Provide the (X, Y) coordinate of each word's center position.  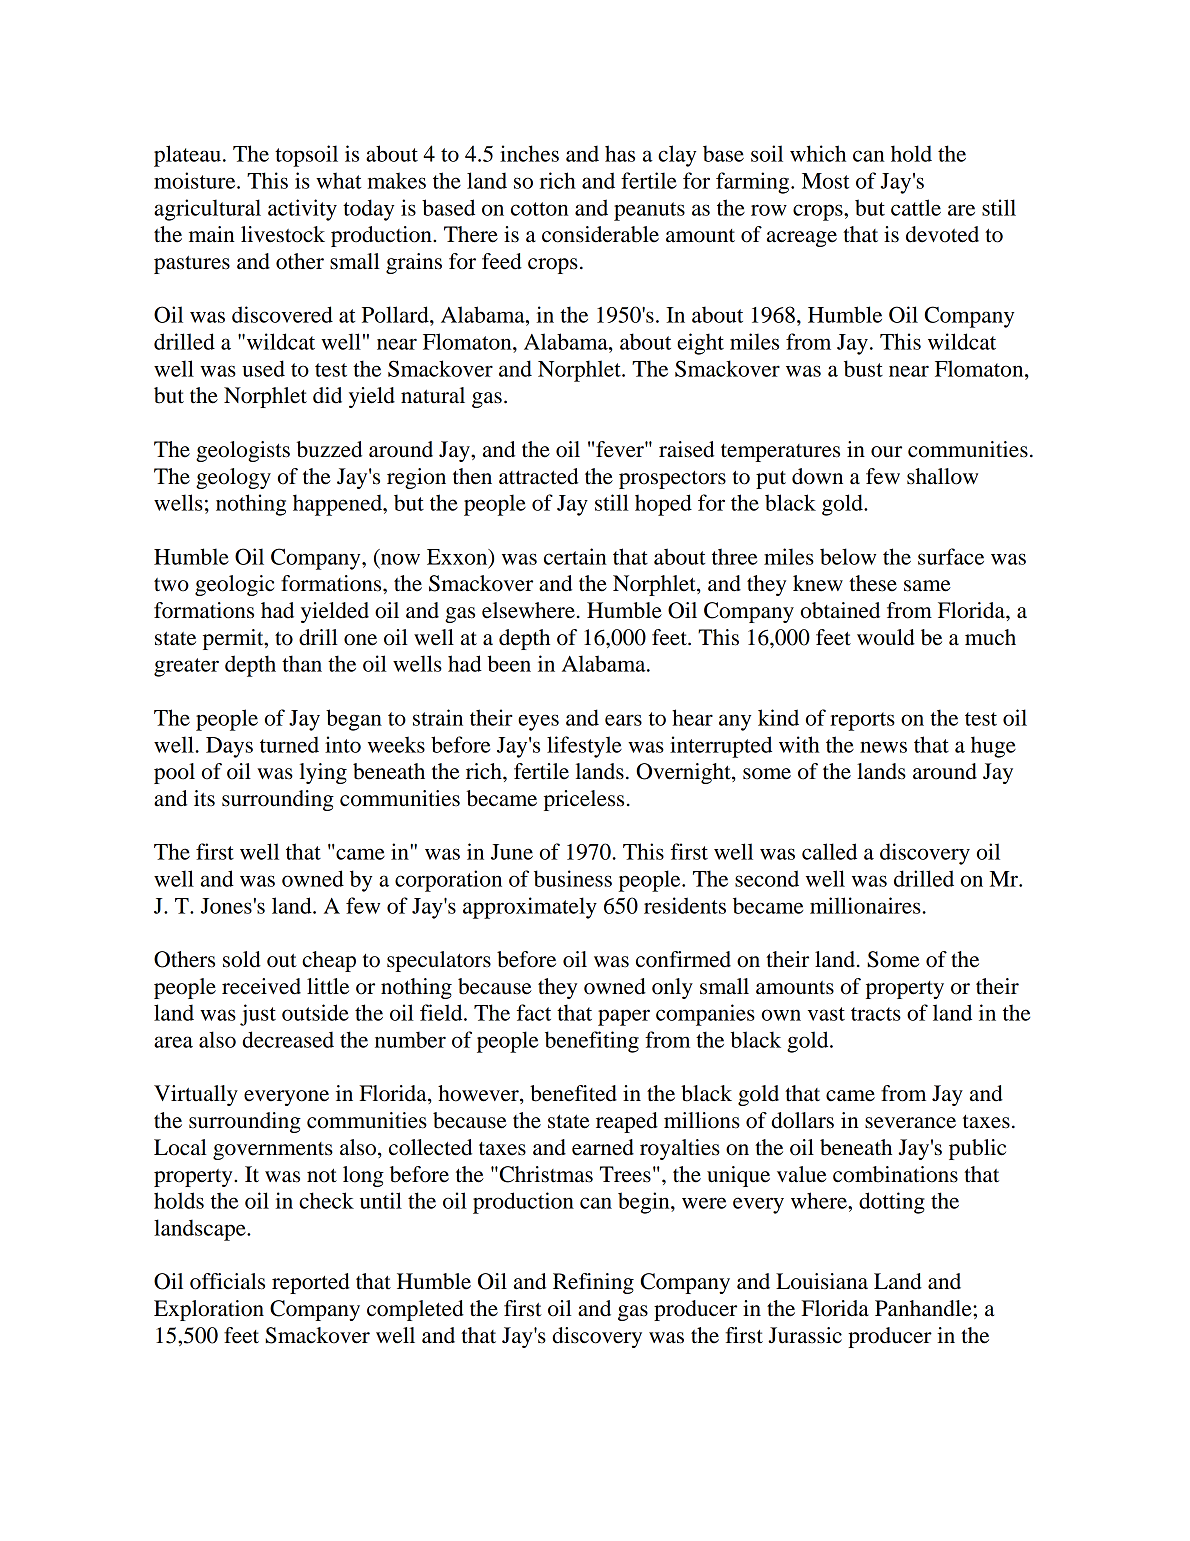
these (873, 583)
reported (311, 1283)
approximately (530, 908)
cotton (540, 209)
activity (302, 210)
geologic (234, 585)
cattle (916, 207)
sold (242, 959)
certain (575, 556)
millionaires (865, 905)
